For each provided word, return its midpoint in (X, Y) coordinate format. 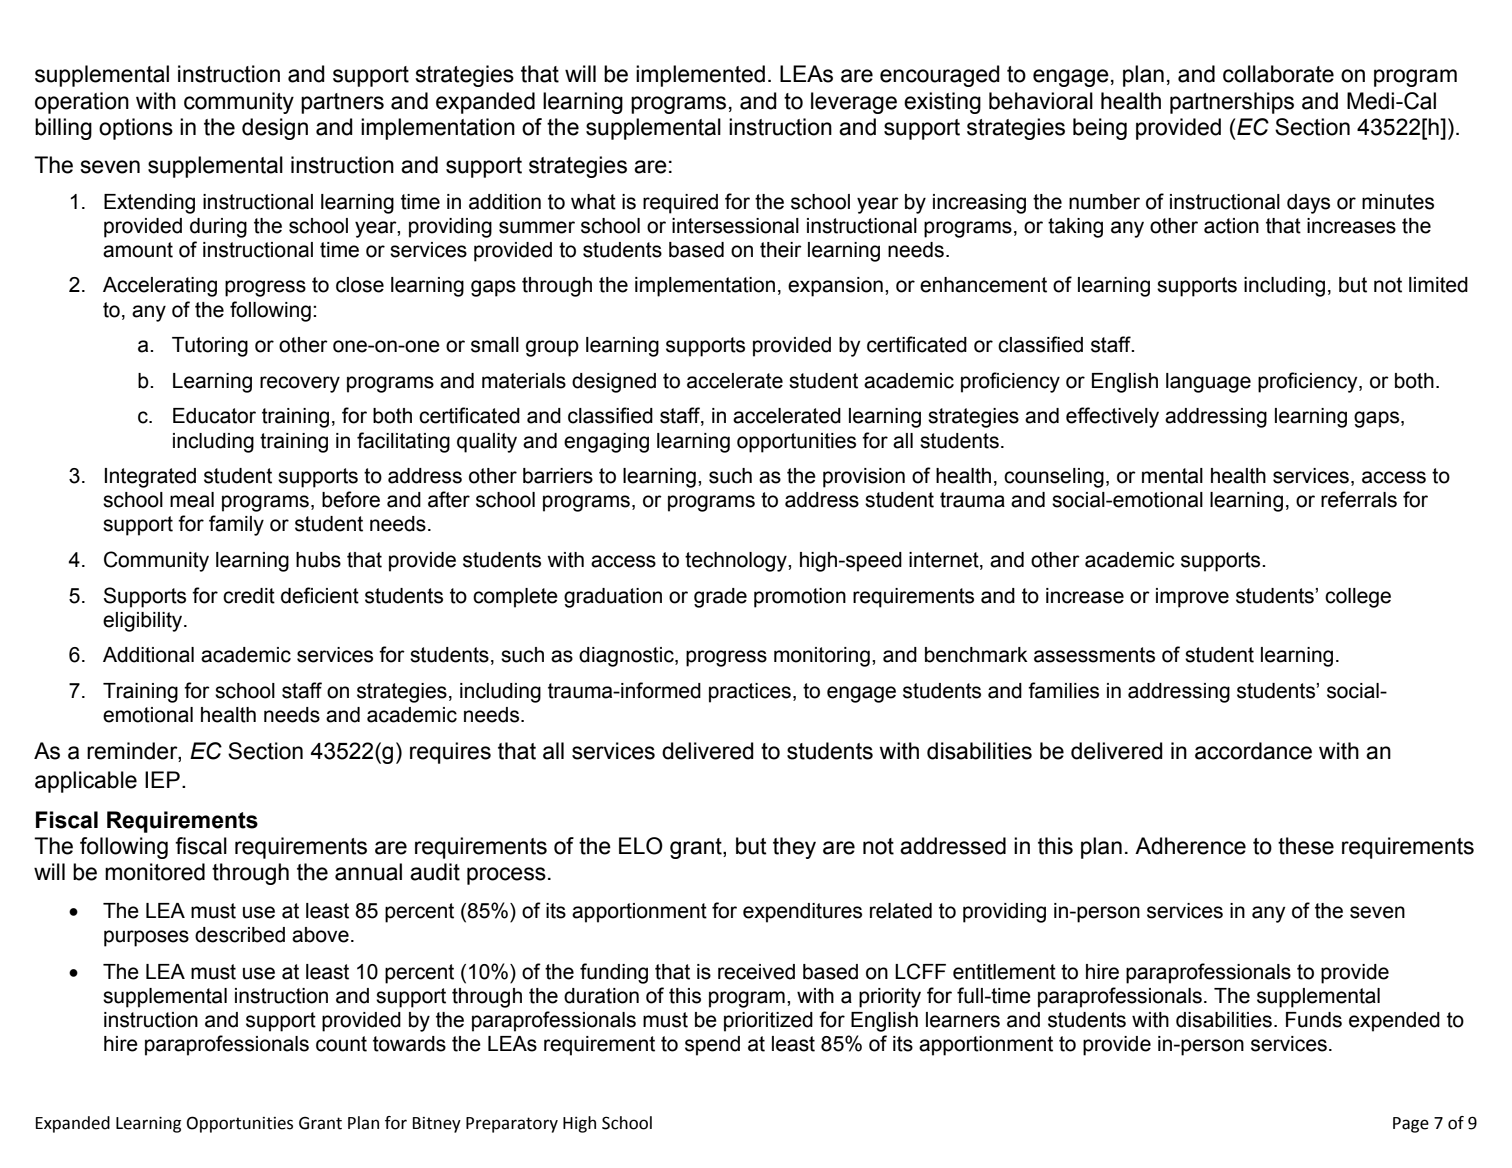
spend (712, 1046)
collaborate (1278, 74)
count (341, 1044)
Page (1411, 1125)
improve (1192, 598)
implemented (700, 76)
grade (720, 598)
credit (249, 596)
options (136, 129)
